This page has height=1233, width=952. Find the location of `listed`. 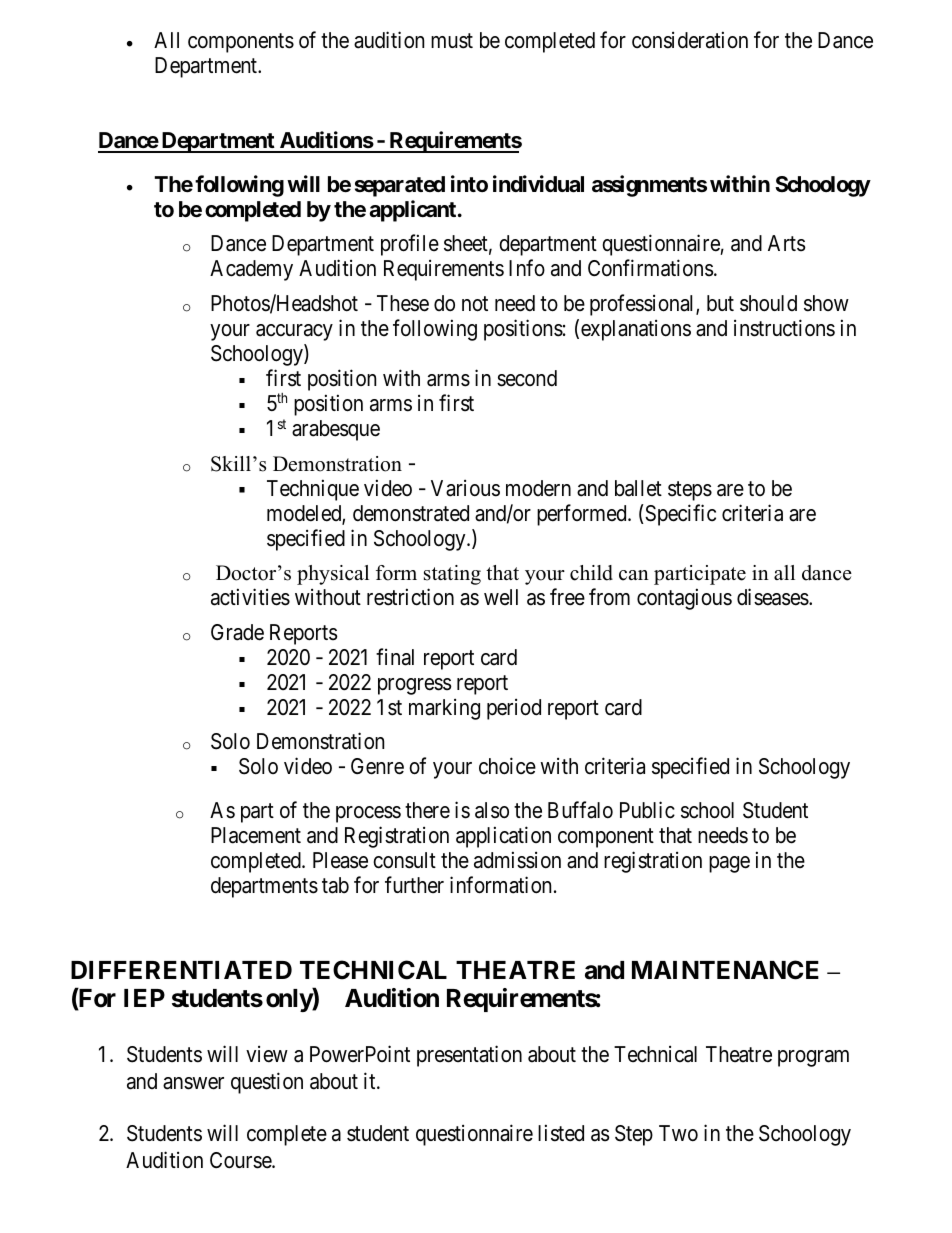

listed is located at coordinates (561, 1133).
